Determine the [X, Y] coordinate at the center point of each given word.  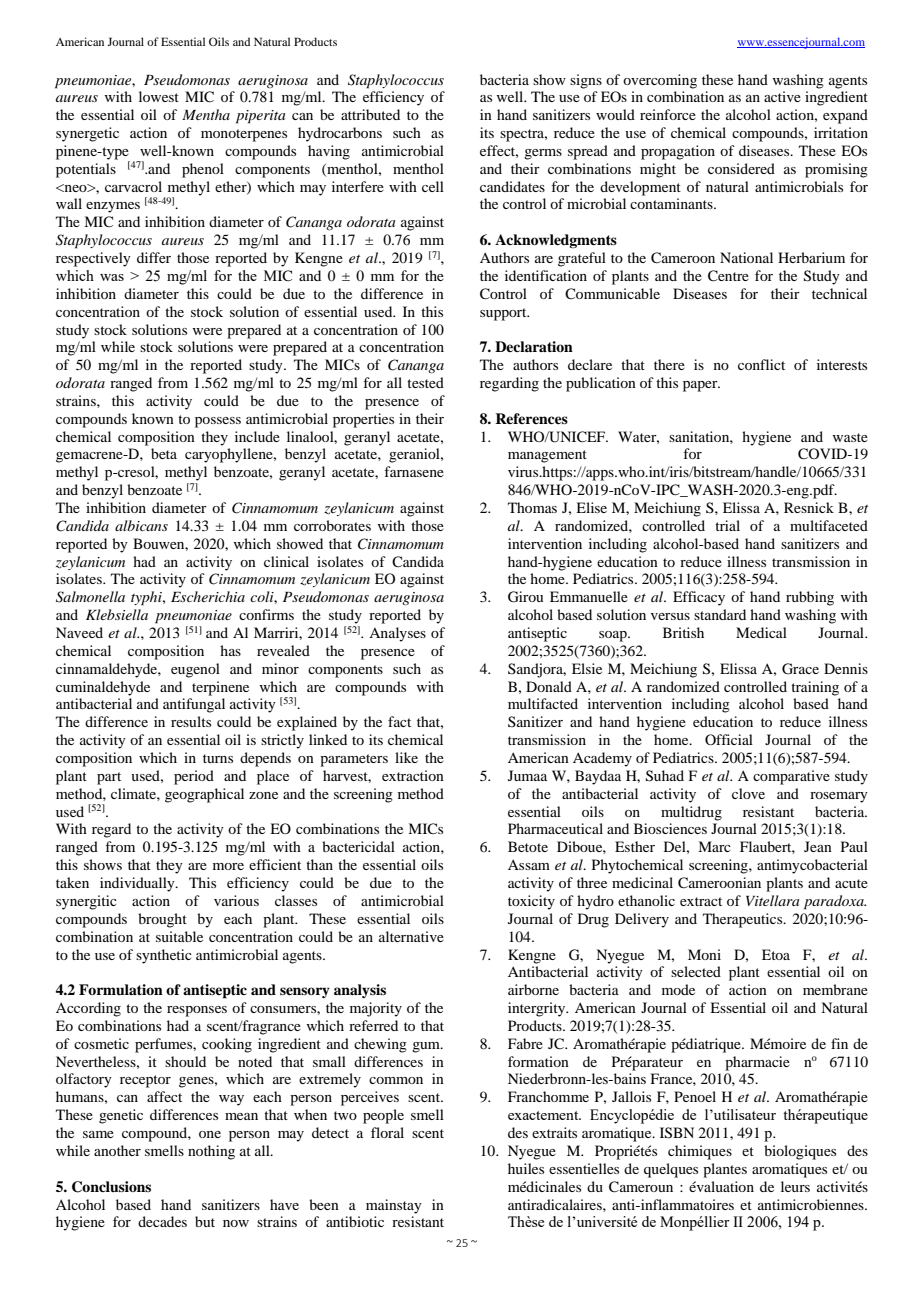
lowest [159, 96]
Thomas [532, 507]
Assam [529, 864]
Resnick [809, 507]
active [782, 96]
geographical [204, 795]
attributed [370, 114]
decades [162, 1221]
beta [164, 453]
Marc [714, 846]
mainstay [394, 1206]
